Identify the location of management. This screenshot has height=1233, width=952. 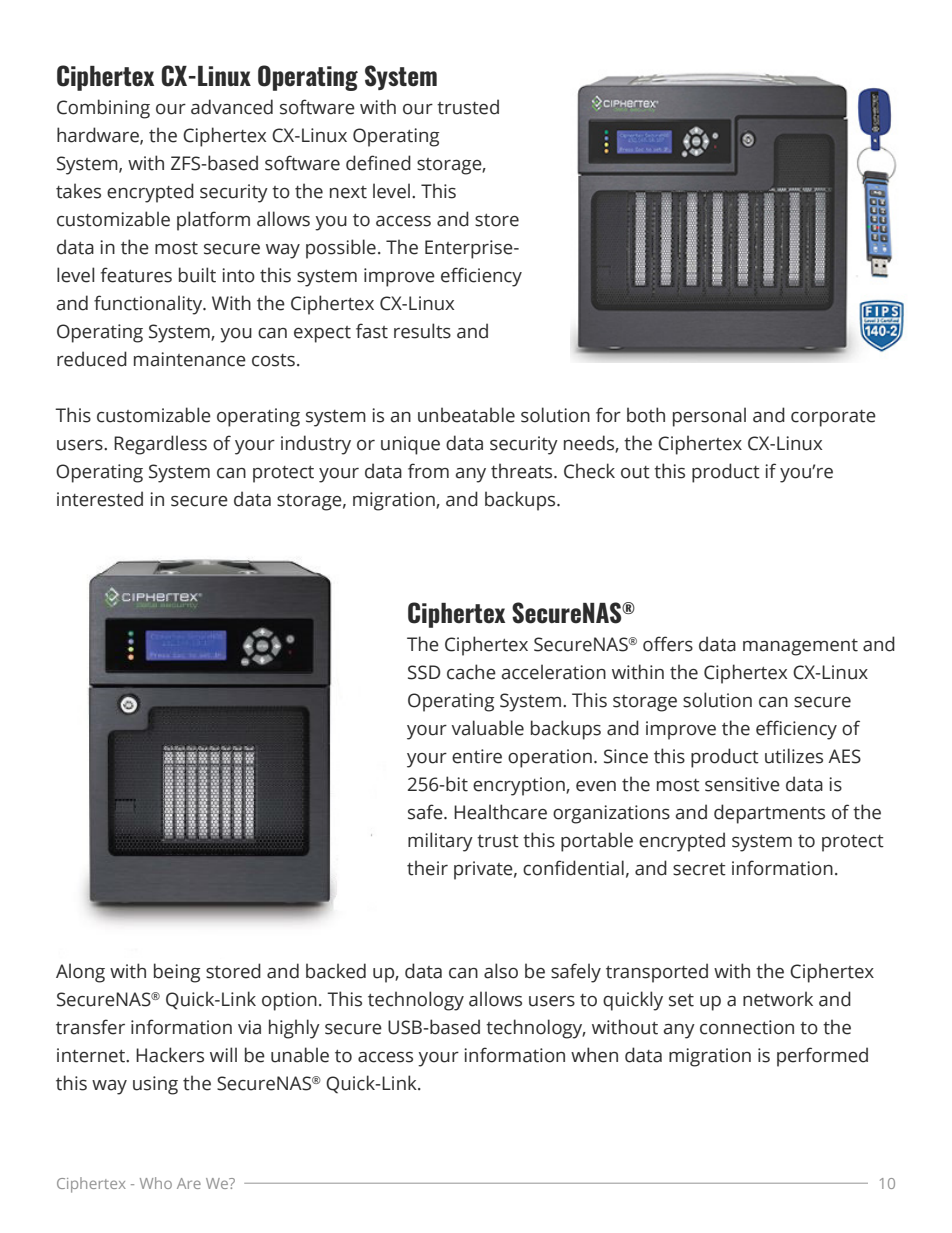
(800, 647).
